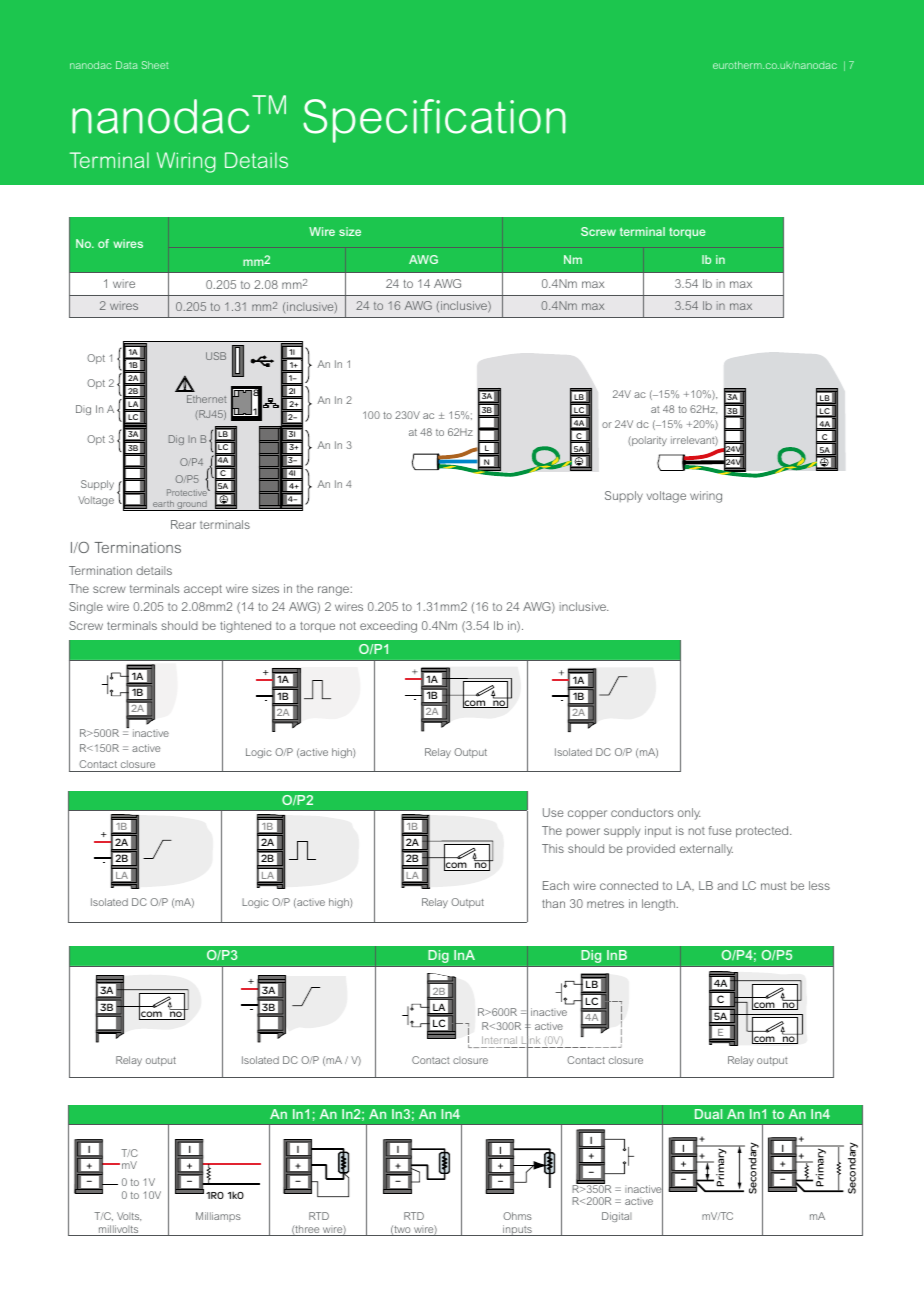 This document has height=1308, width=924. What do you see at coordinates (388, 627) in the document?
I see `exceeding` at bounding box center [388, 627].
